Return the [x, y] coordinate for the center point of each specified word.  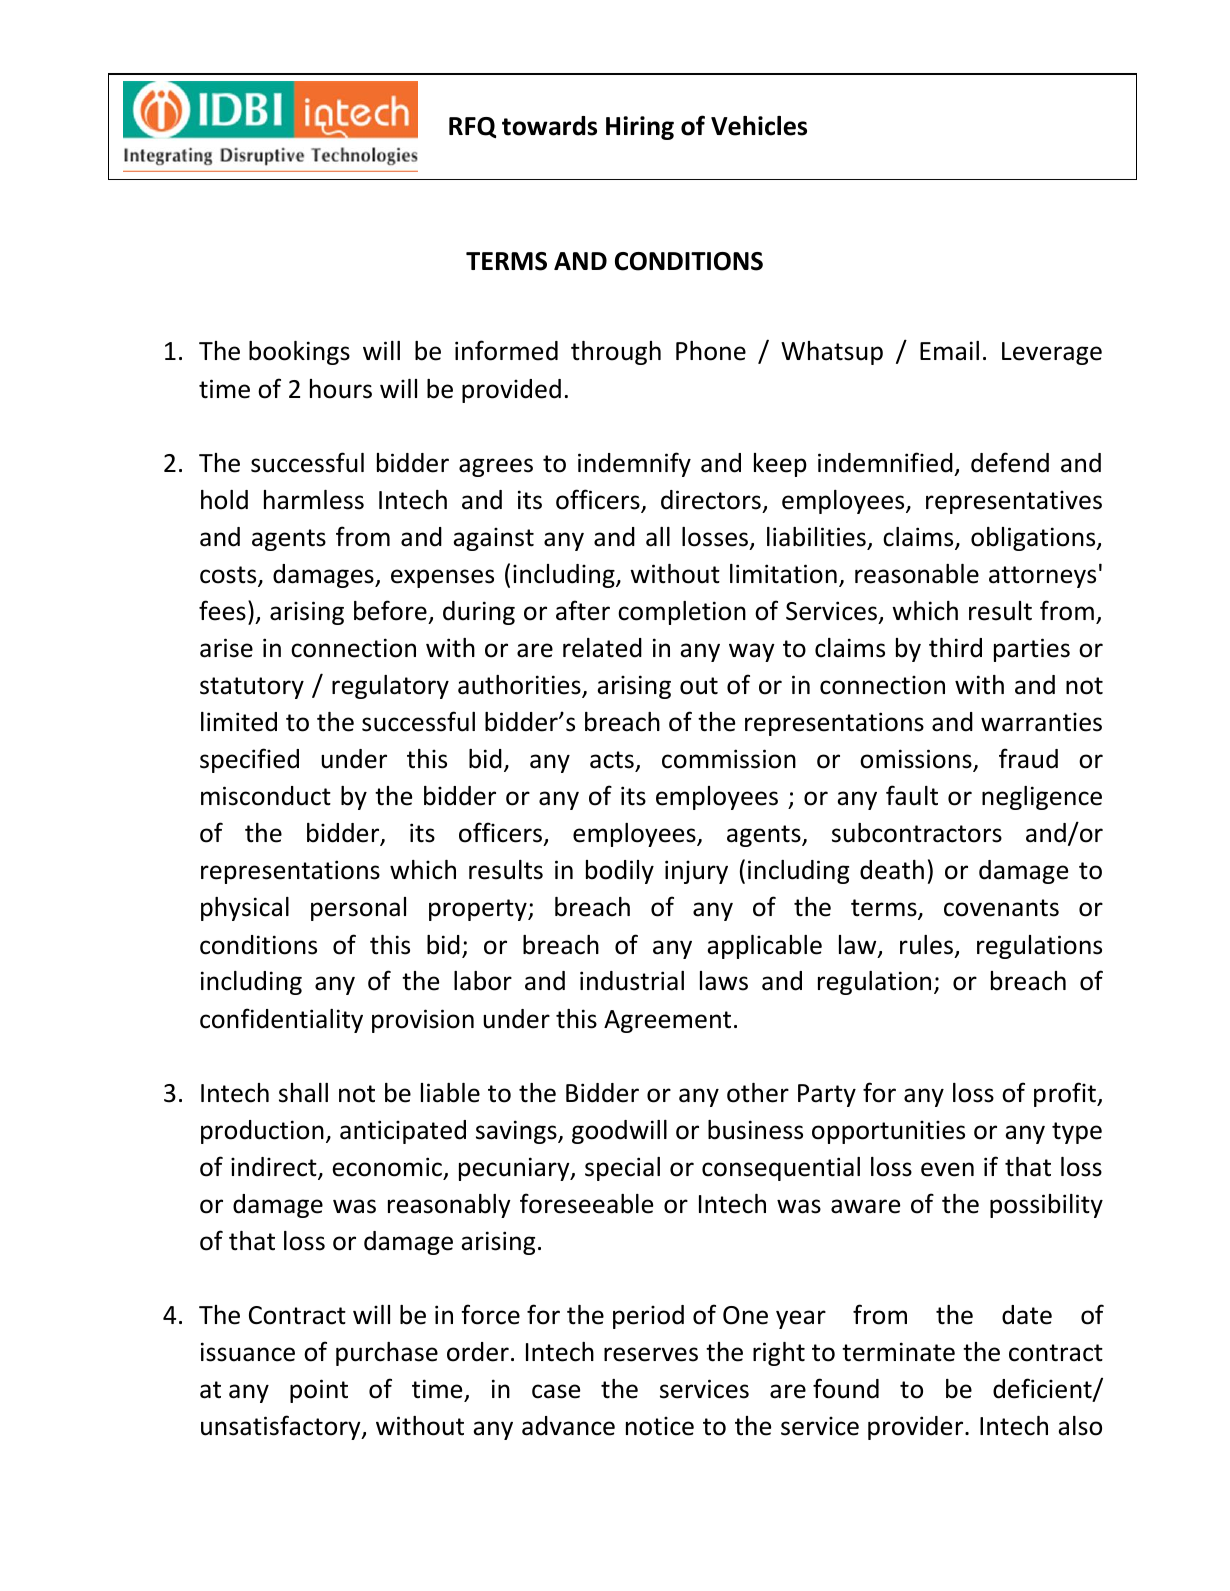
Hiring [640, 128]
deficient [1043, 1389]
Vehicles [759, 126]
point [319, 1391]
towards [549, 126]
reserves [651, 1354]
